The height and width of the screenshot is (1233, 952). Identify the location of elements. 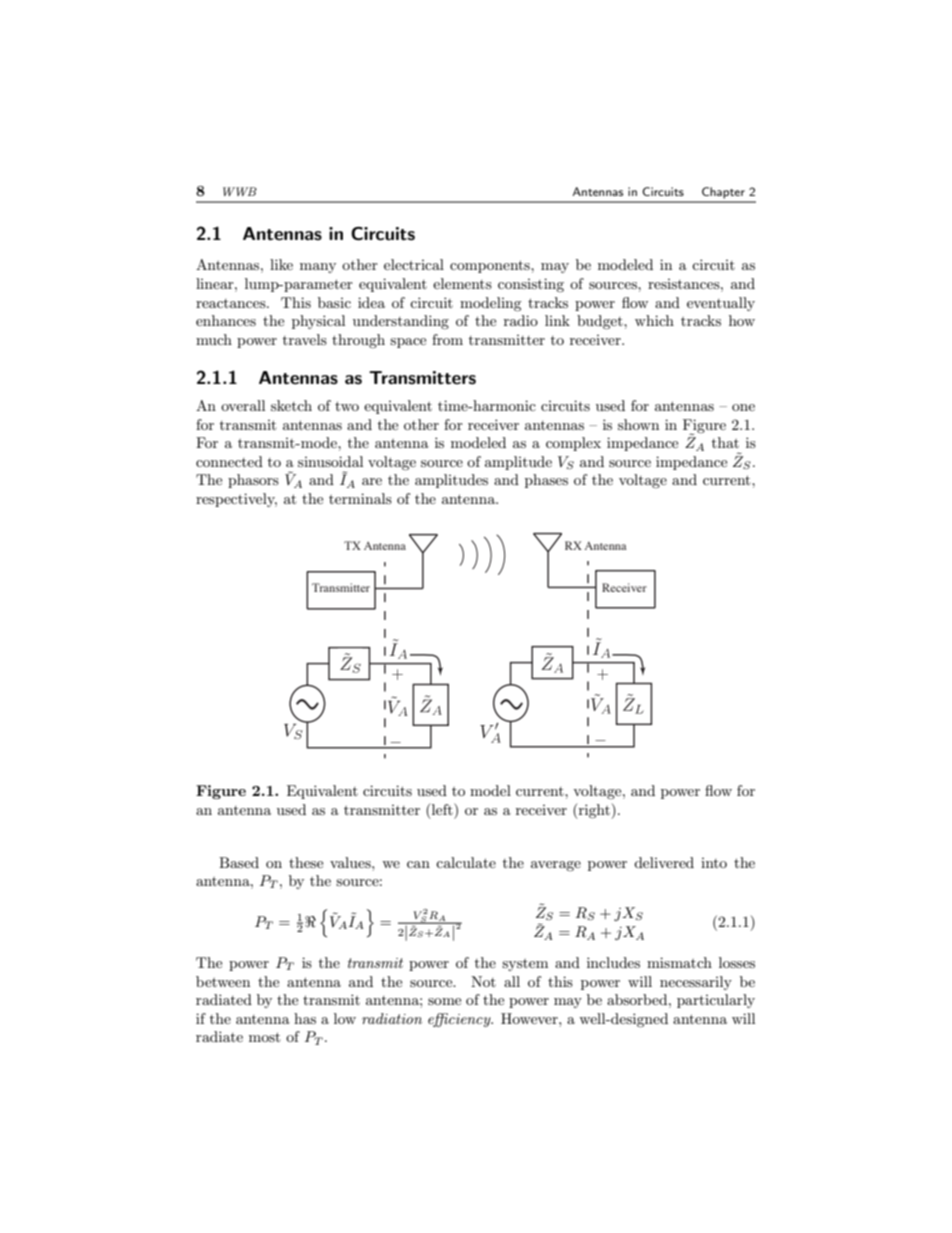
(462, 283).
